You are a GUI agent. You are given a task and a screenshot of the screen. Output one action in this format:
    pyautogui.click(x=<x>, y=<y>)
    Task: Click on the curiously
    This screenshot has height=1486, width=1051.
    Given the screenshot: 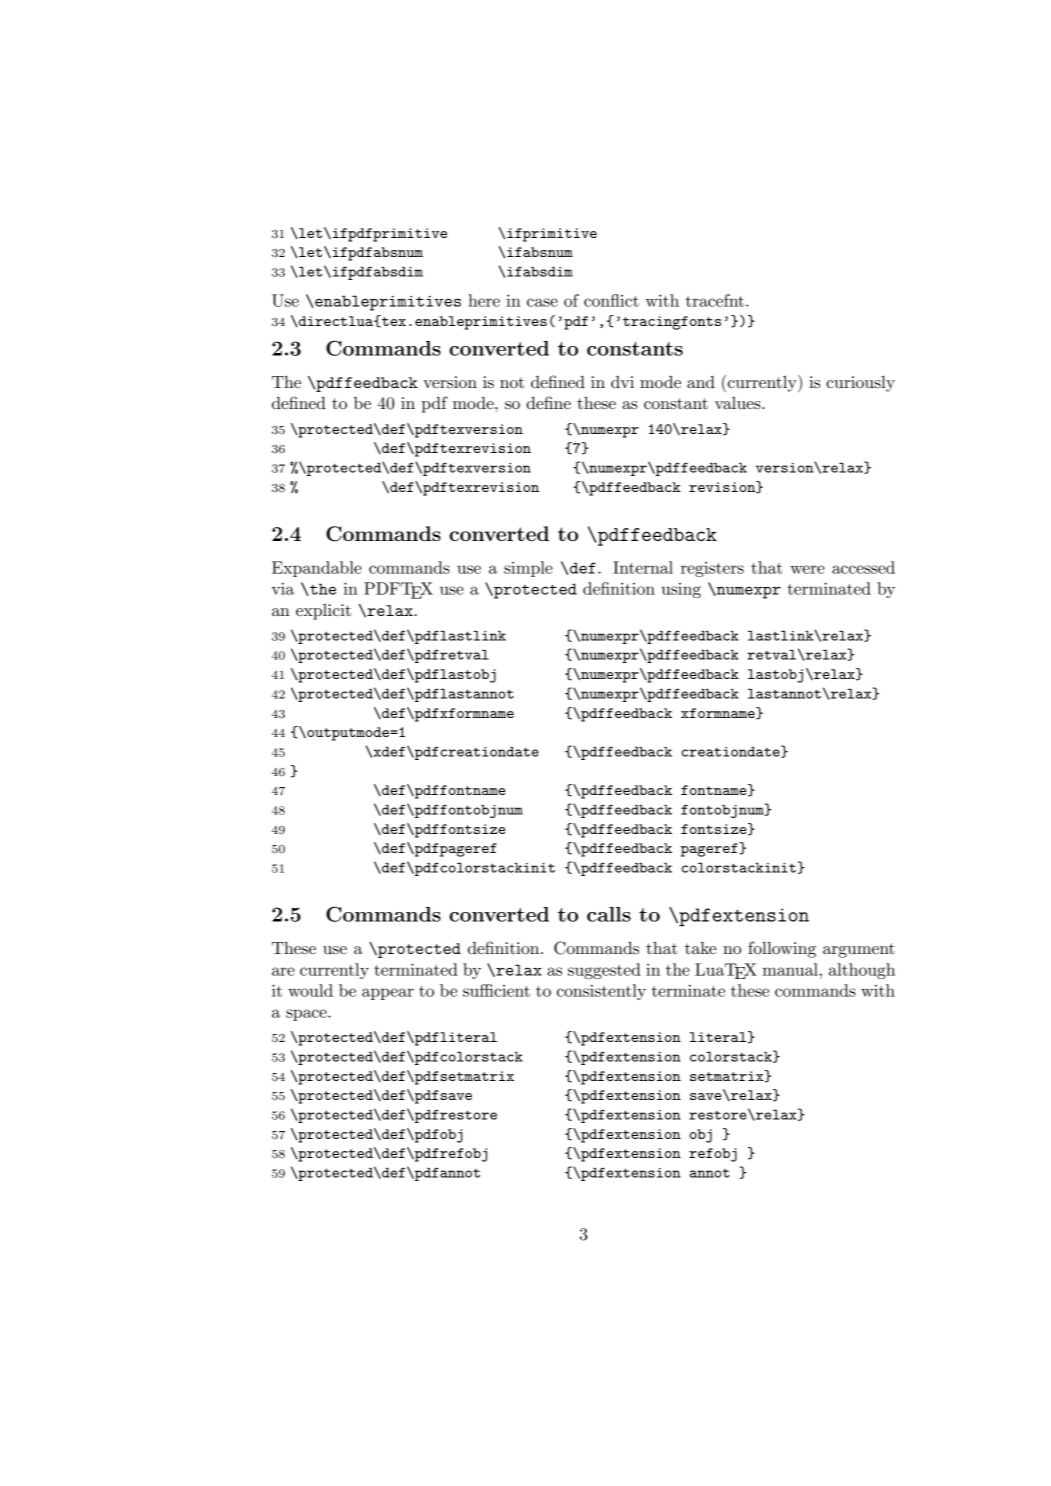 What is the action you would take?
    pyautogui.click(x=860, y=384)
